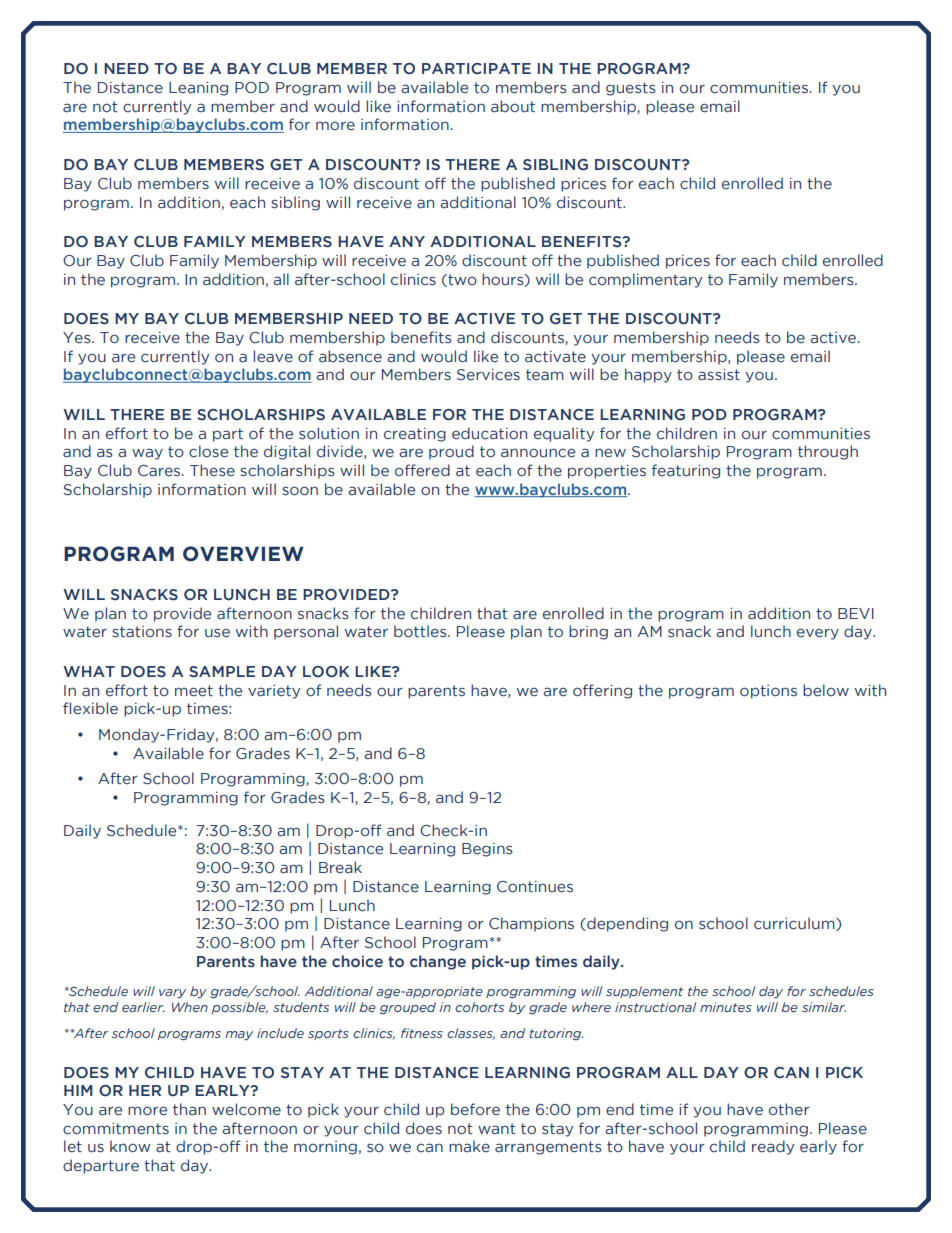  Describe the element at coordinates (795, 924) in the document. I see `curriculum` at that location.
